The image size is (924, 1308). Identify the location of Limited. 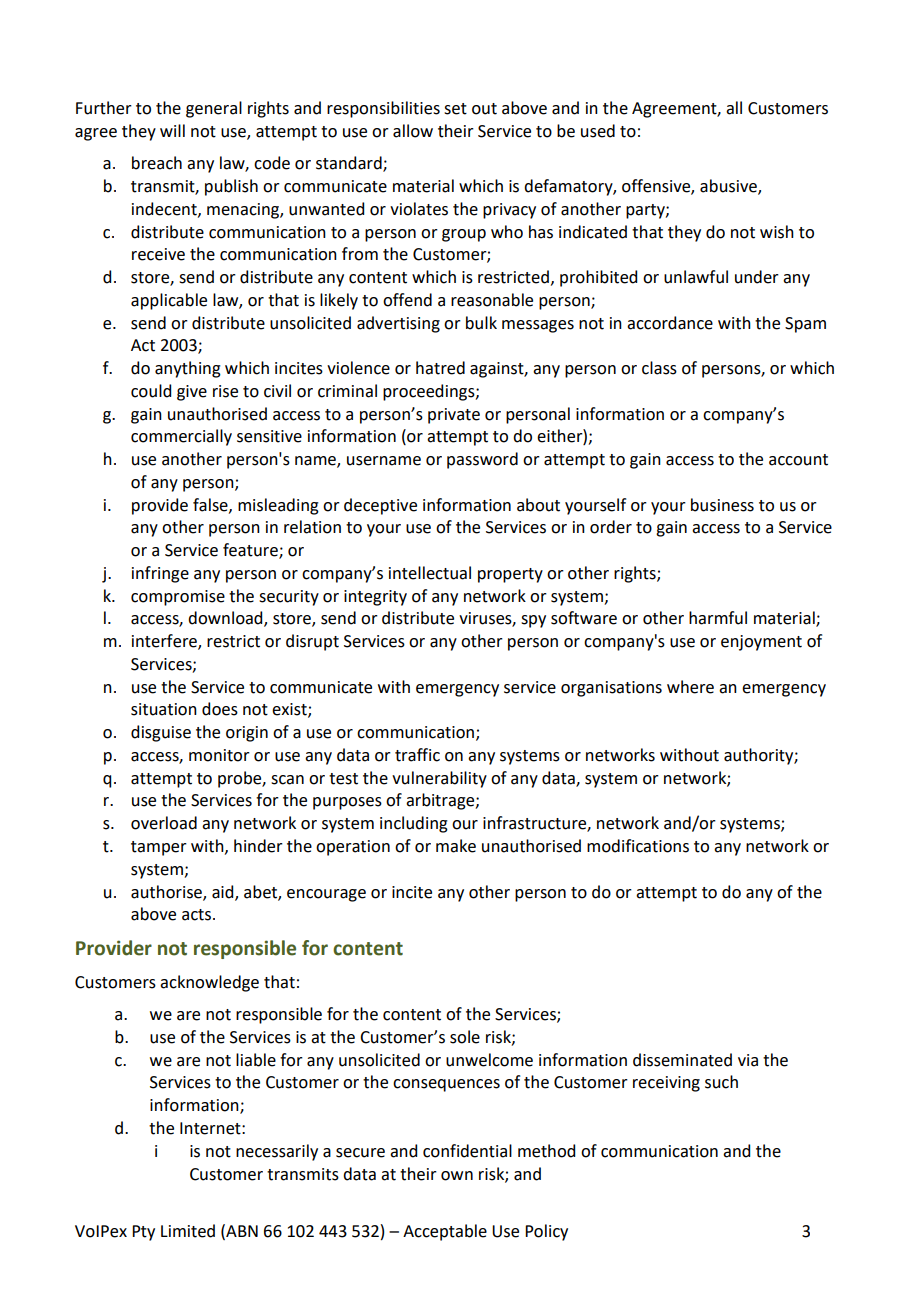
(188, 1231).
